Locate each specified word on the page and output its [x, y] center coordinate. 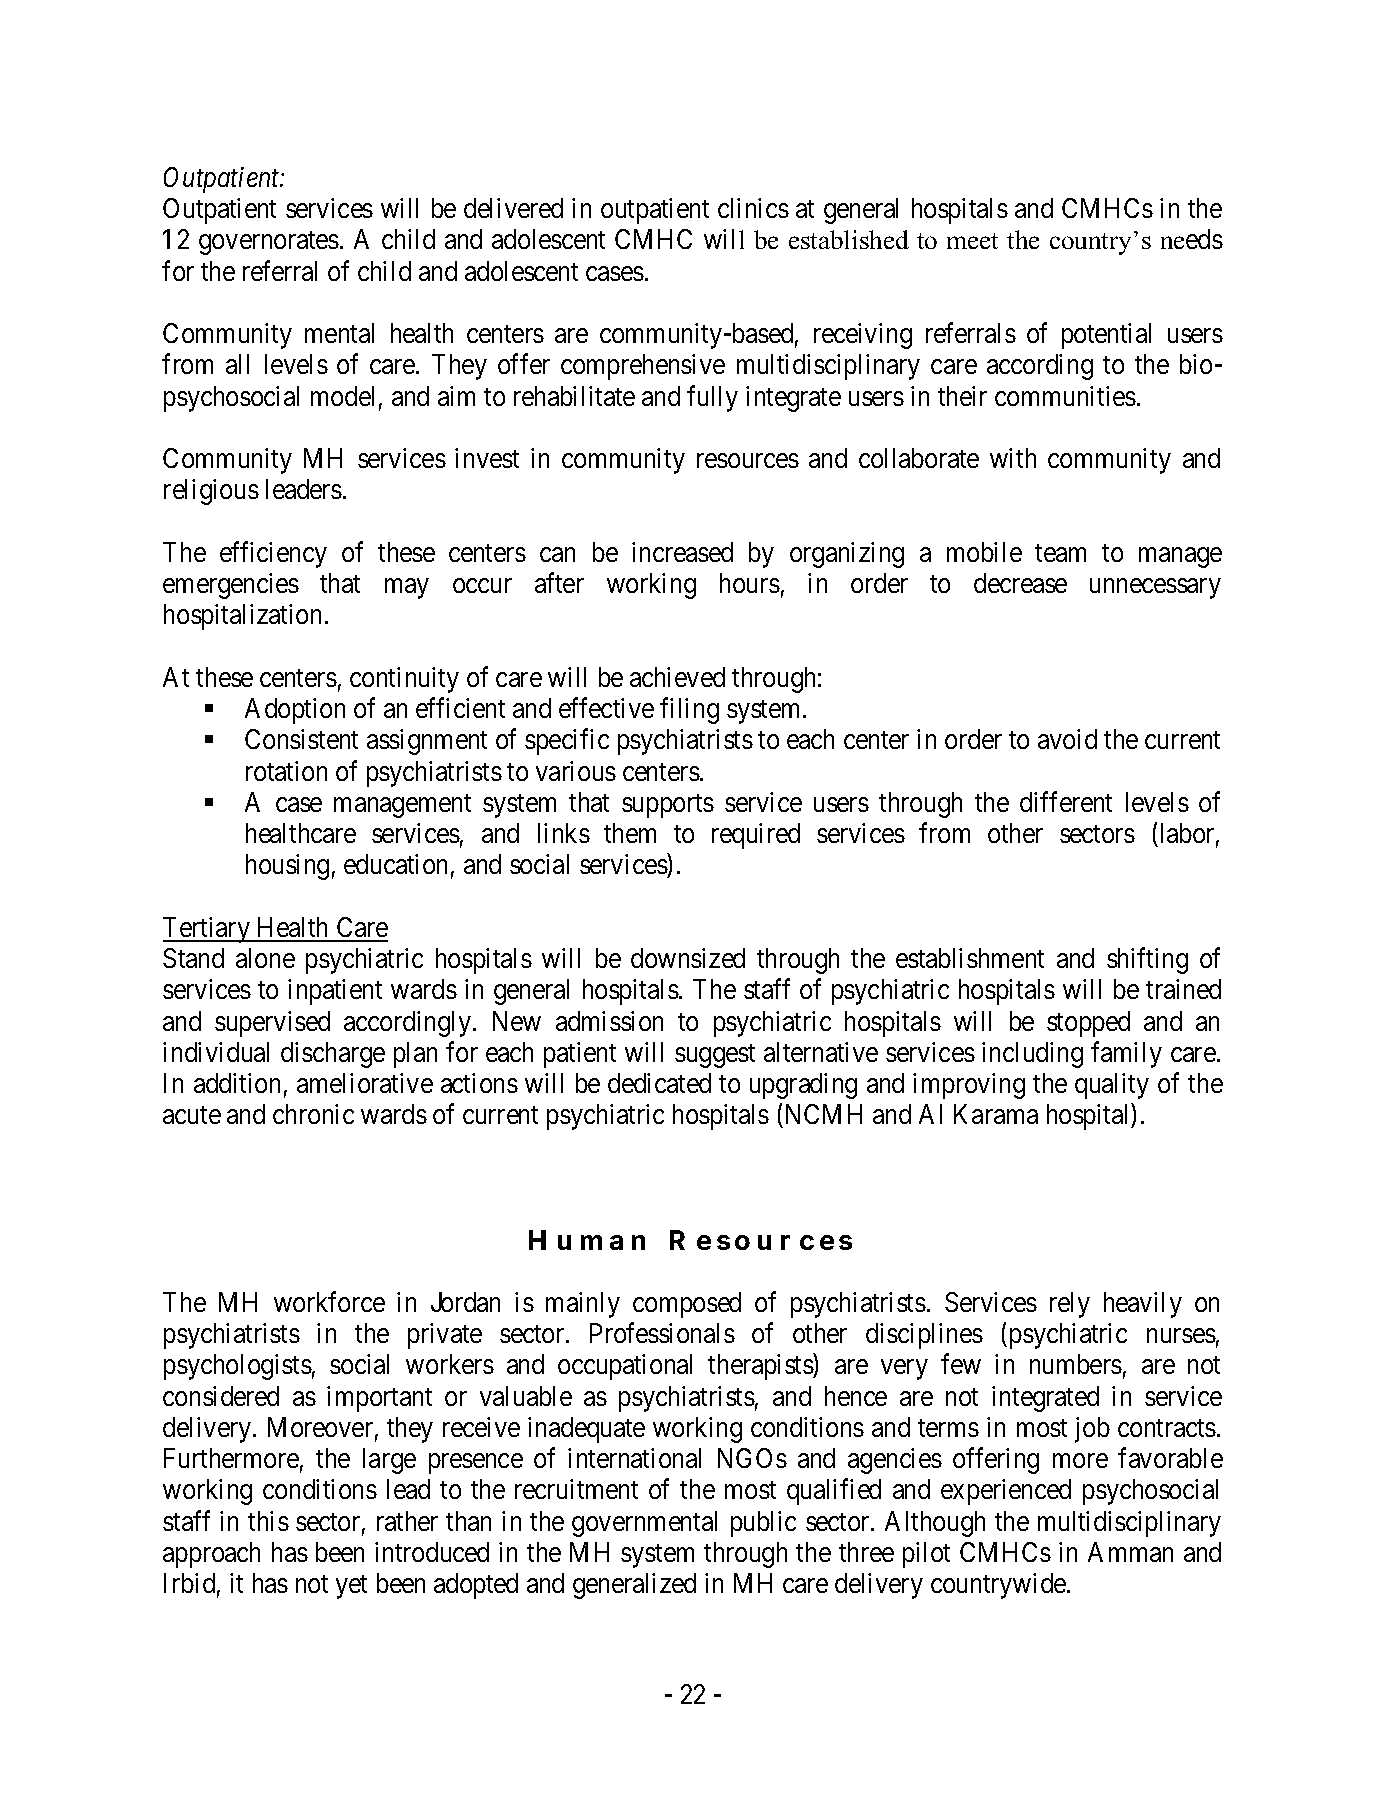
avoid [1067, 739]
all [237, 364]
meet [972, 241]
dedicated [659, 1083]
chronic [313, 1114]
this [268, 1521]
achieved [677, 677]
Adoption [295, 711]
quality [1112, 1086]
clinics [753, 208]
